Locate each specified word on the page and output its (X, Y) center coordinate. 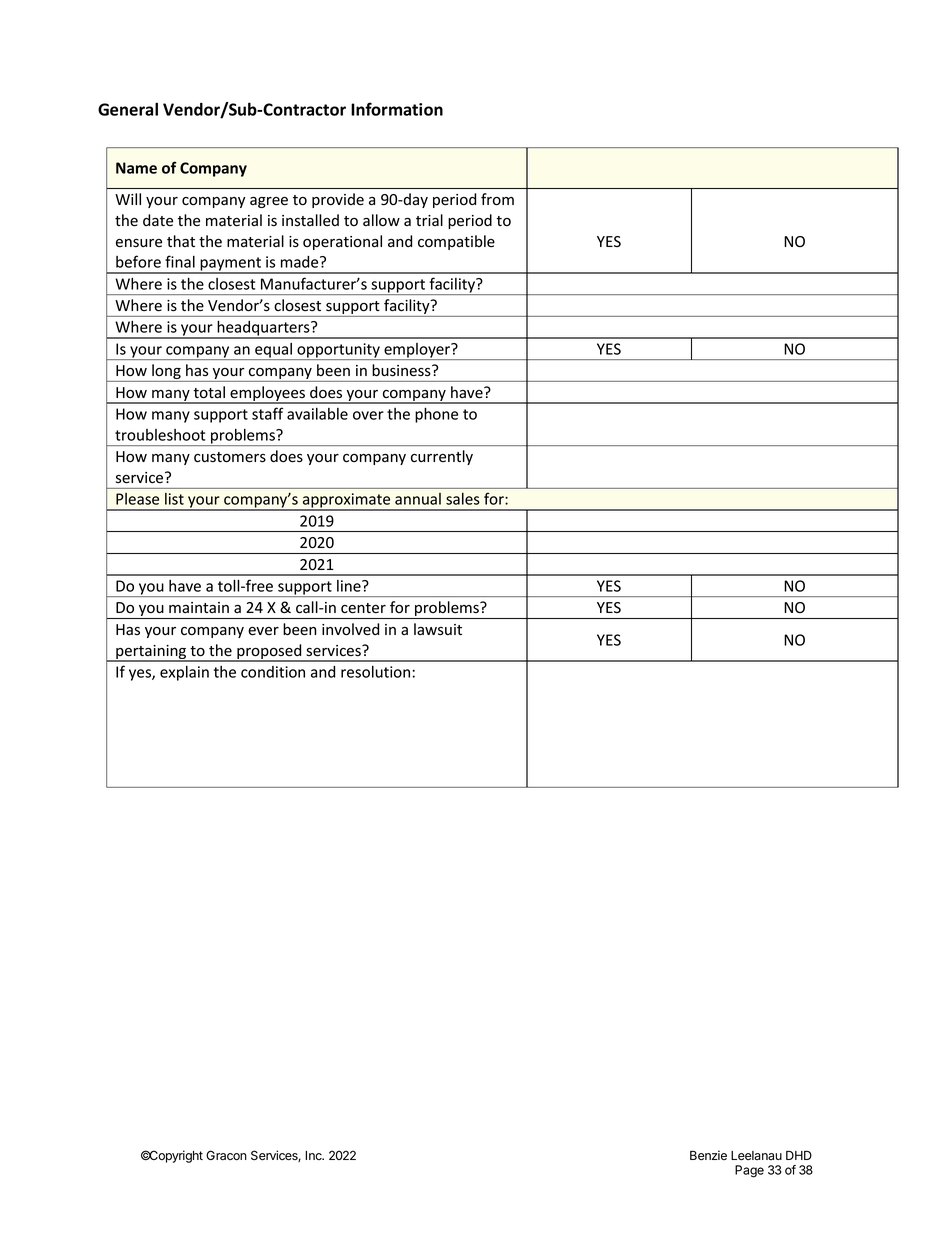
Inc (314, 1155)
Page (749, 1171)
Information (397, 109)
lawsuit (438, 629)
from (497, 199)
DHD (799, 1155)
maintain (199, 607)
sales (463, 499)
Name (136, 168)
